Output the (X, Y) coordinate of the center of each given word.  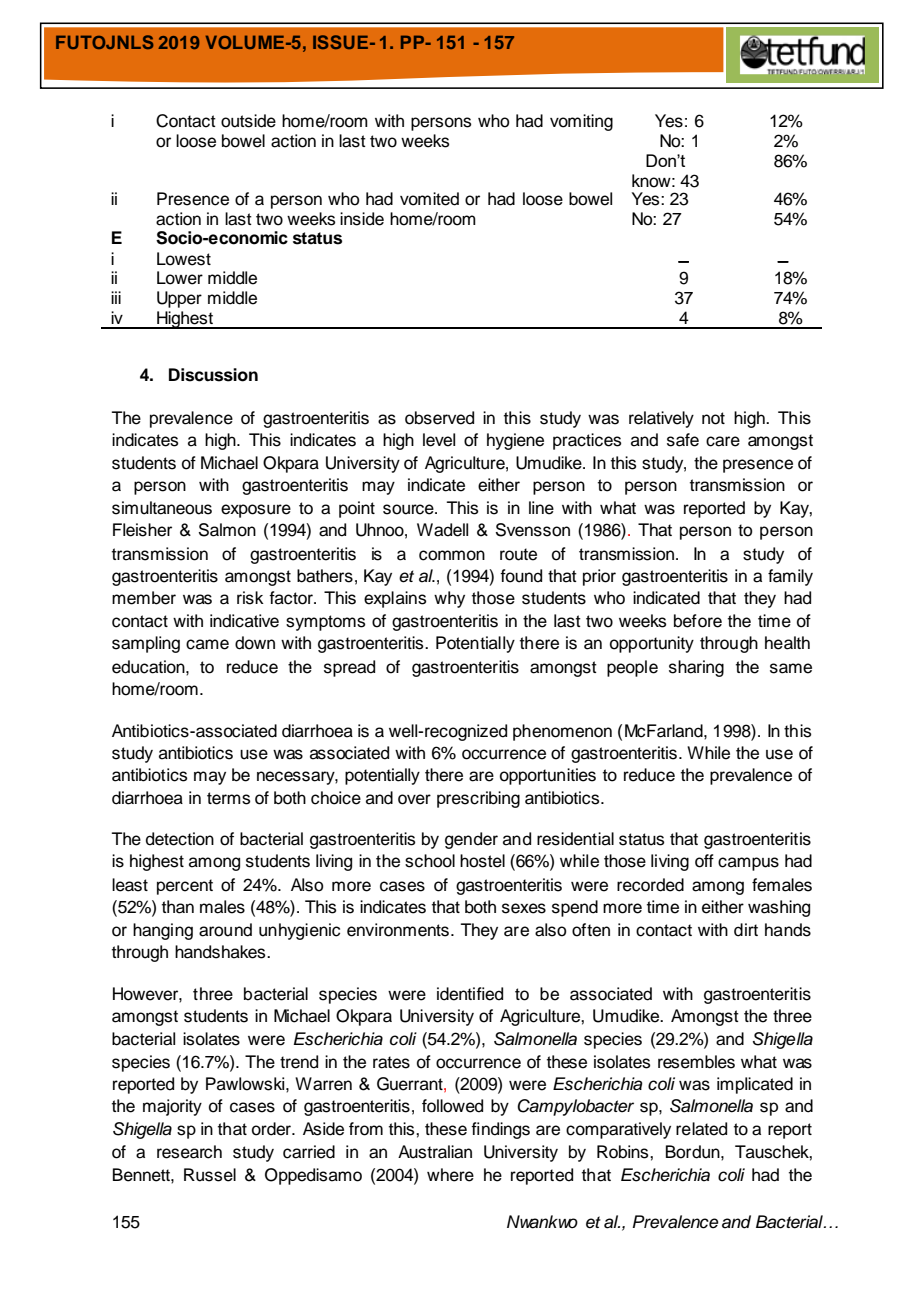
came (207, 644)
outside (248, 121)
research (189, 1152)
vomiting (581, 122)
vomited (429, 199)
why (449, 599)
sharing (696, 668)
